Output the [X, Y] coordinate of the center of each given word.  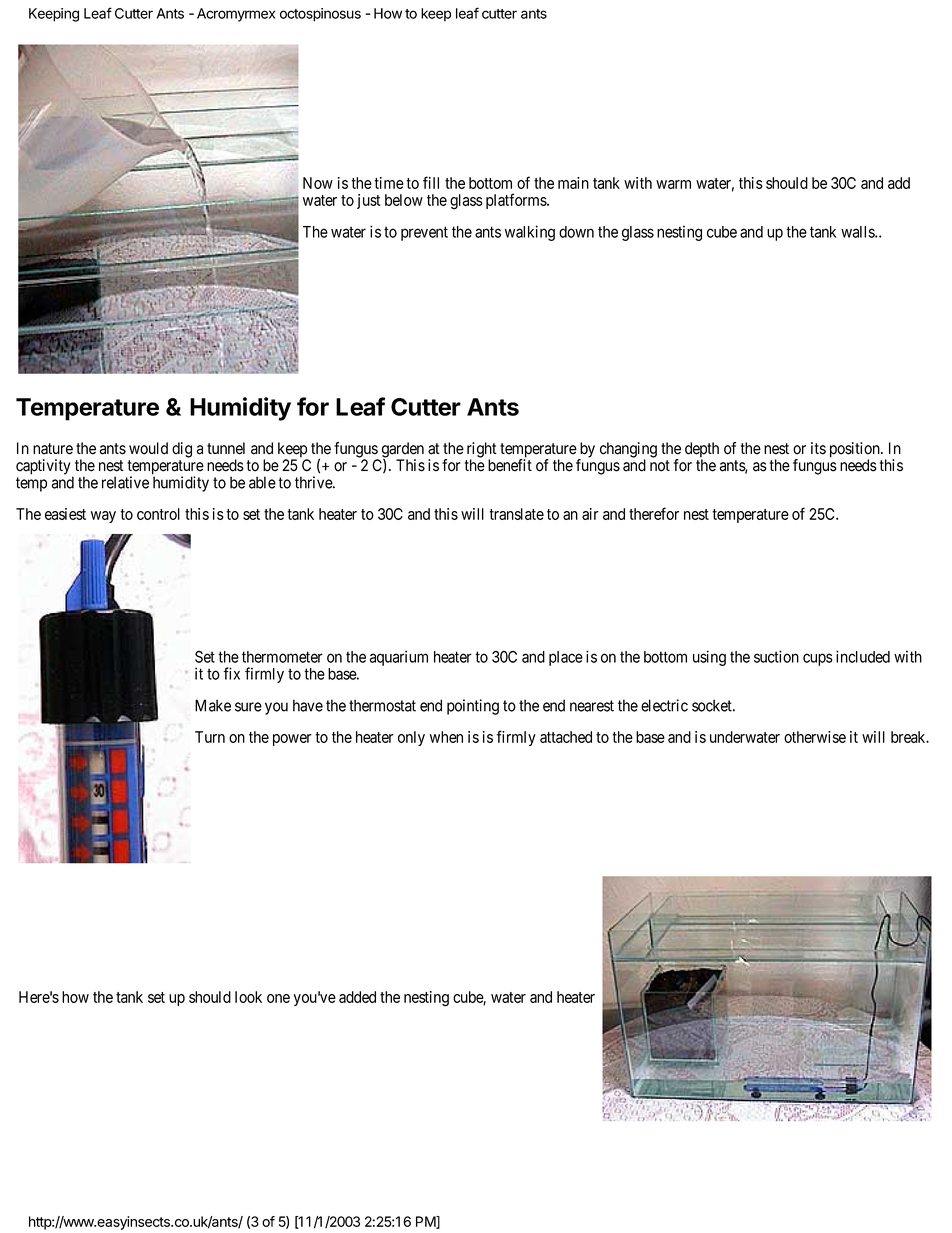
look [248, 997]
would [148, 448]
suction [776, 656]
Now [318, 183]
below [404, 200]
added [357, 997]
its [818, 448]
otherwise [815, 737]
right [482, 451]
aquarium [399, 658]
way [103, 517]
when [446, 737]
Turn [210, 737]
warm [673, 184]
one [278, 998]
